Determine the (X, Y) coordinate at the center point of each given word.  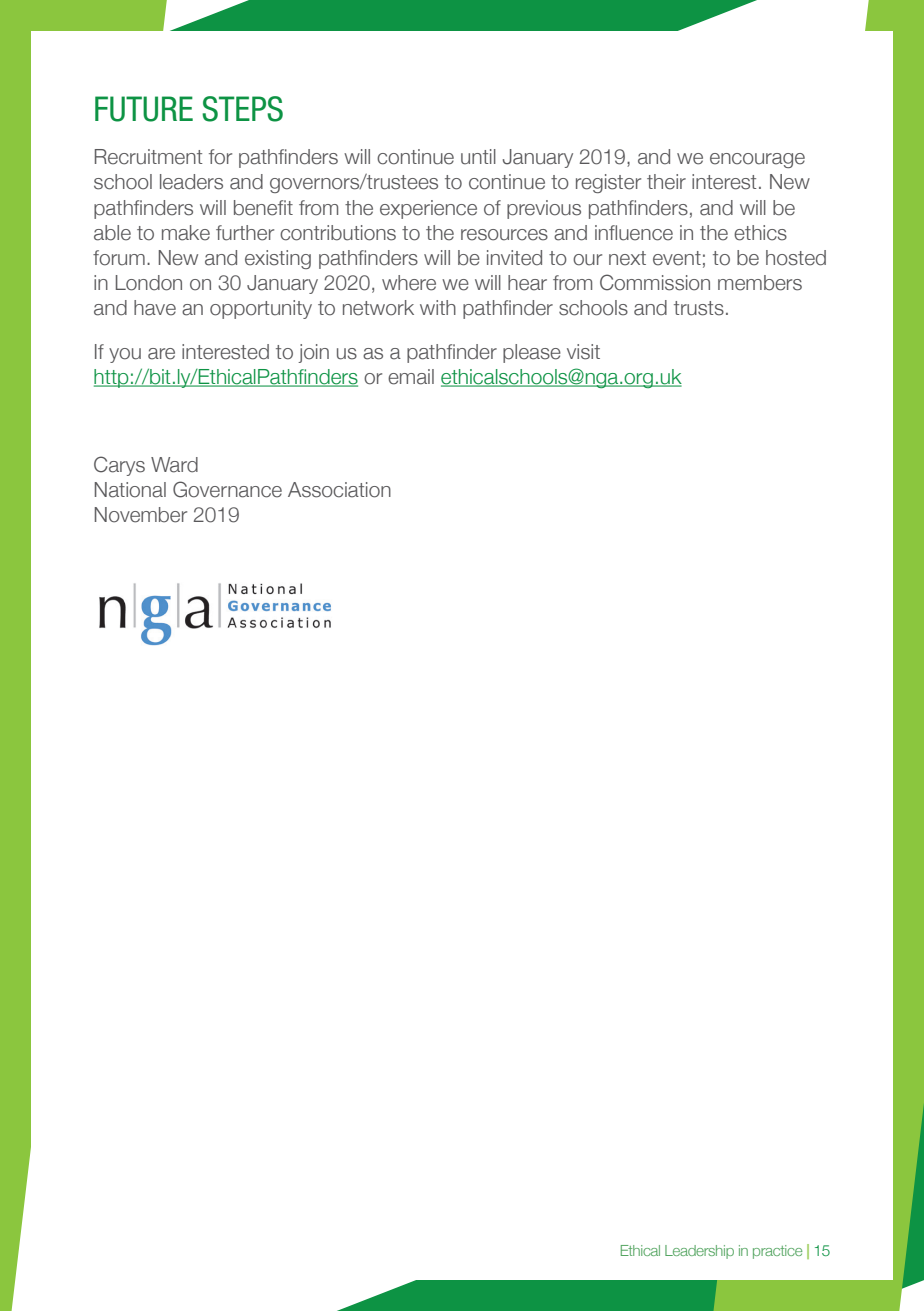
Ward (174, 465)
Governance (227, 489)
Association (339, 490)
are (161, 354)
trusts (699, 308)
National (130, 490)
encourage (757, 160)
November (141, 515)
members (760, 283)
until (478, 157)
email (411, 377)
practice (777, 1252)
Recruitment (149, 157)
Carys (119, 466)
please (532, 353)
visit (583, 352)
